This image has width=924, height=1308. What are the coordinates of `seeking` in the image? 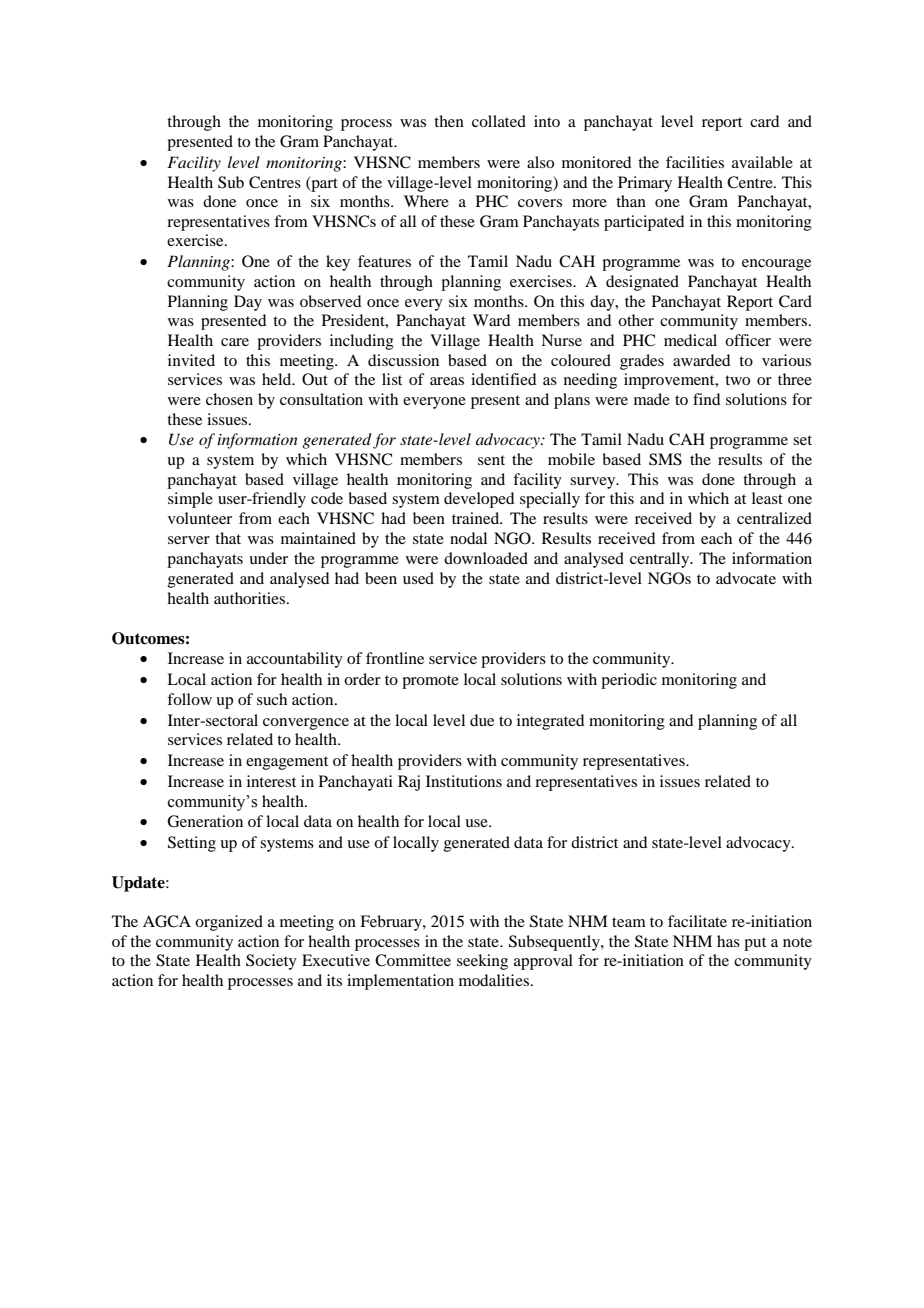 It's located at (482, 962).
